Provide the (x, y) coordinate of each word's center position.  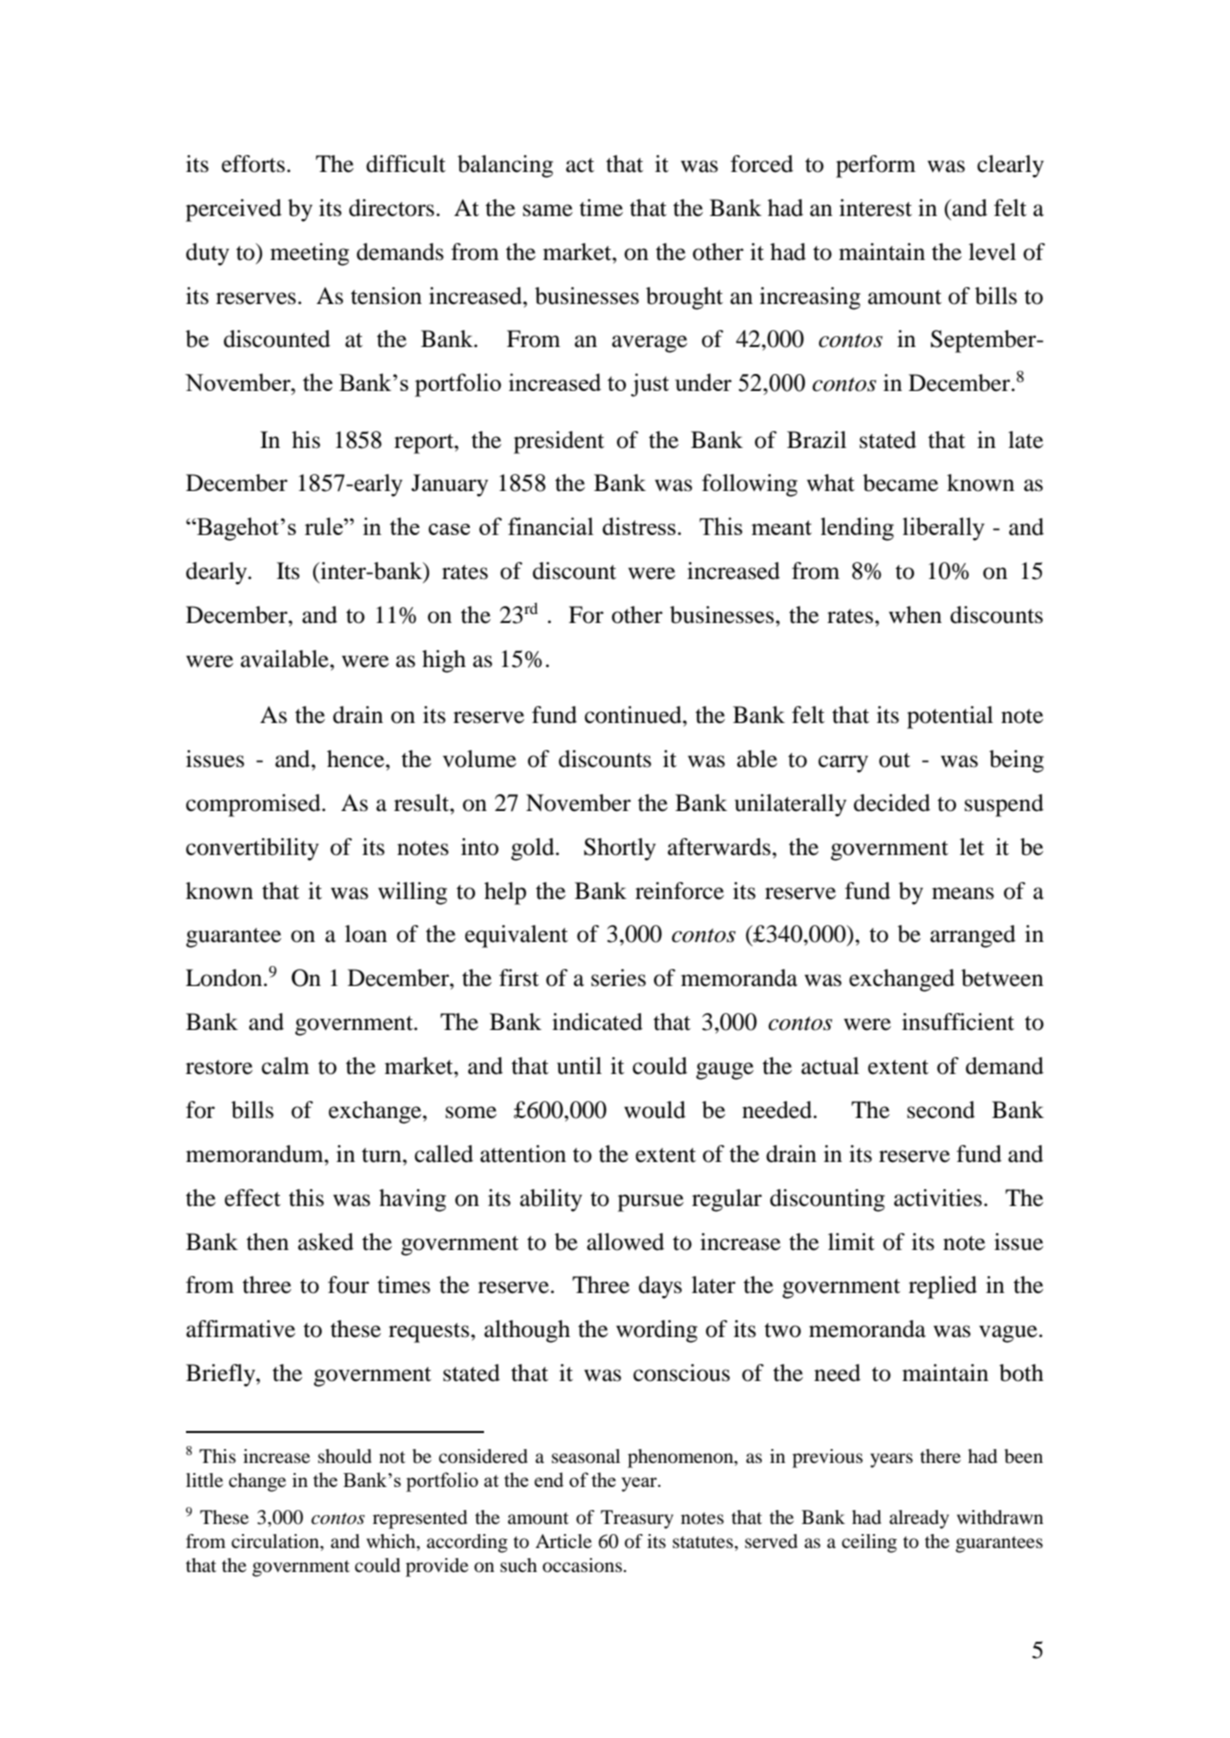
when (915, 615)
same (548, 210)
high (444, 661)
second (941, 1110)
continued (634, 715)
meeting (309, 254)
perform (876, 166)
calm (285, 1066)
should (345, 1456)
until (579, 1066)
